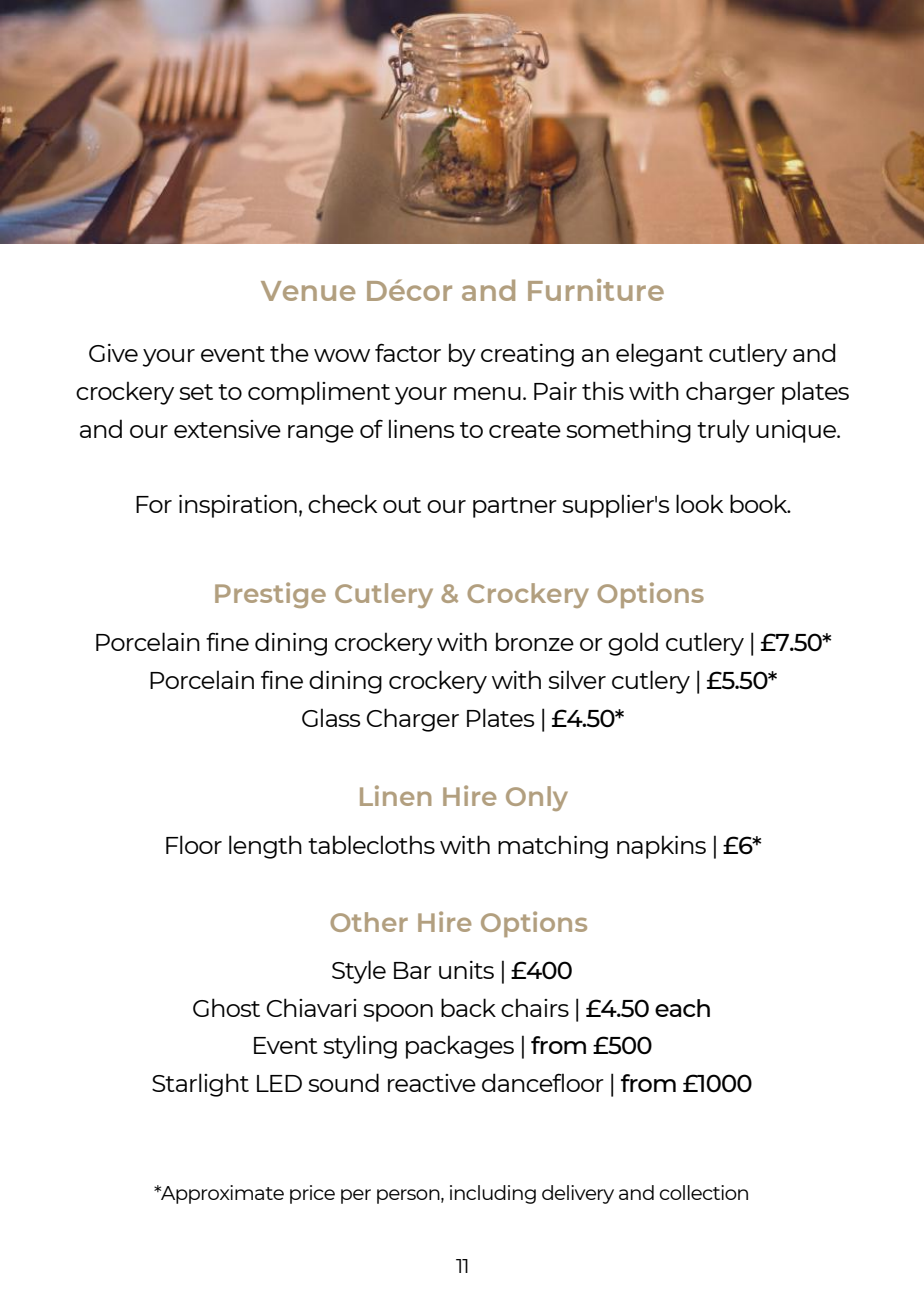  What do you see at coordinates (402, 505) in the screenshot?
I see `out` at bounding box center [402, 505].
